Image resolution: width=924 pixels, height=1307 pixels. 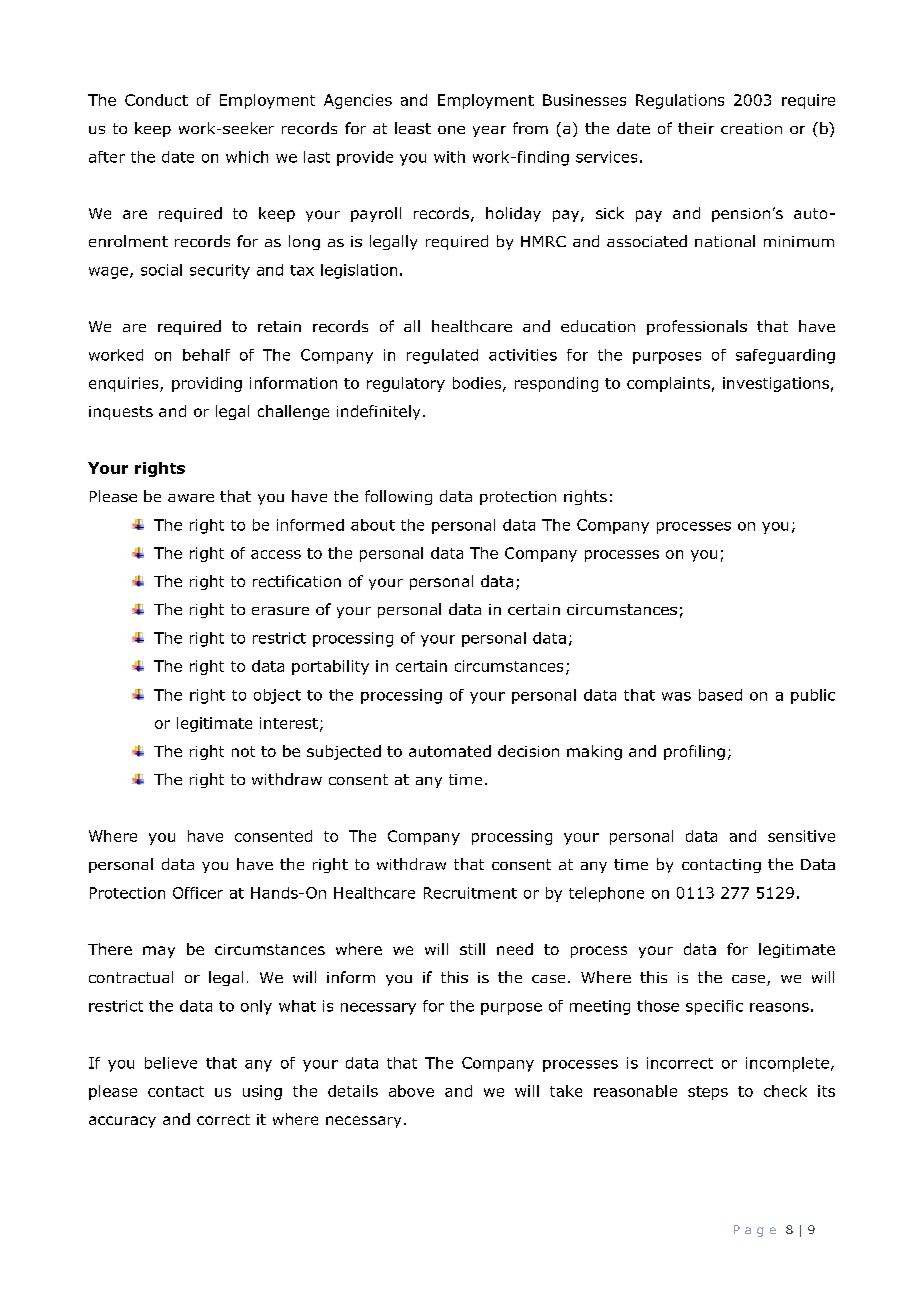 What do you see at coordinates (751, 128) in the document?
I see `creation` at bounding box center [751, 128].
